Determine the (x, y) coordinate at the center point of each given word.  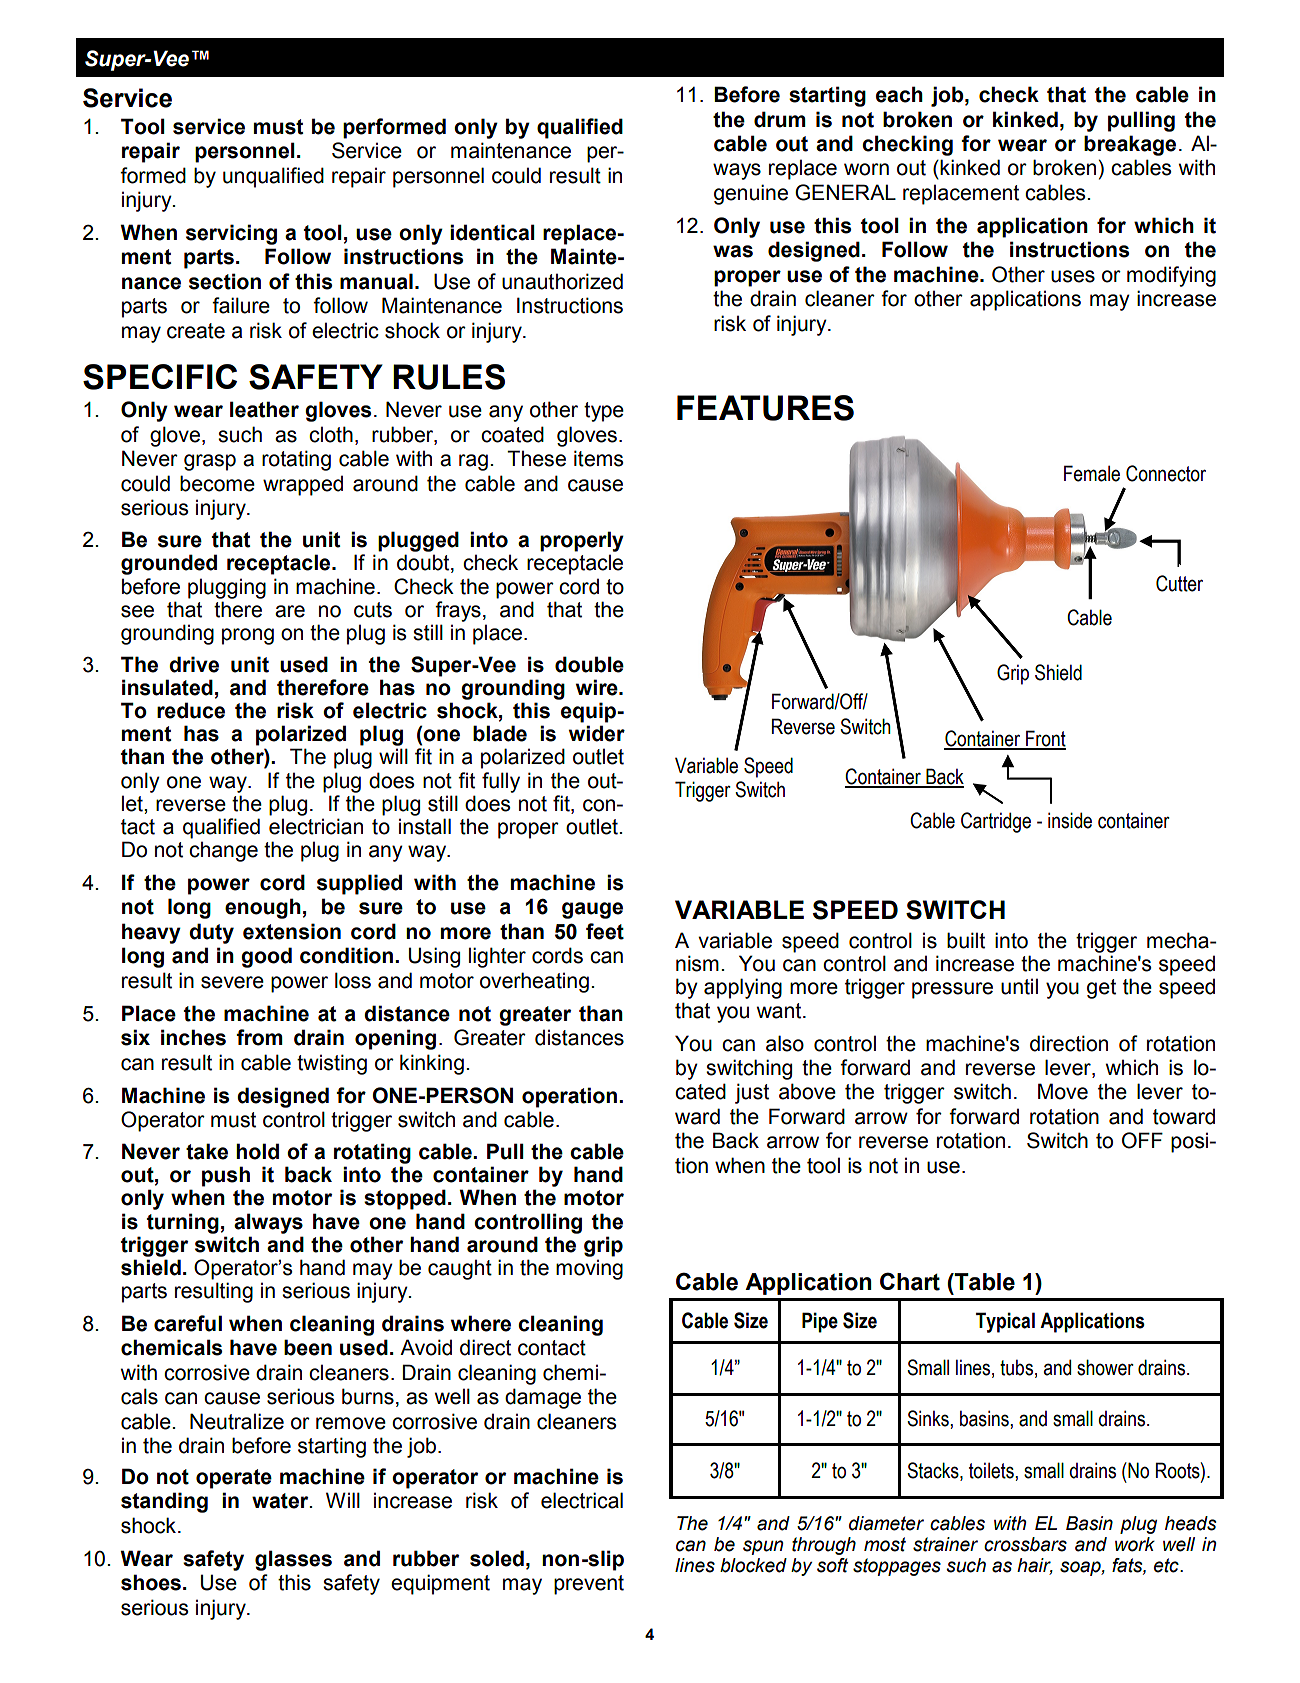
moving (589, 1269)
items (599, 458)
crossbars (1025, 1544)
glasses (293, 1560)
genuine (751, 194)
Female (1092, 473)
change (223, 851)
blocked (753, 1565)
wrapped (303, 485)
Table (984, 1282)
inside (1070, 820)
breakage (1130, 145)
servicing (231, 234)
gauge (592, 910)
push (226, 1176)
